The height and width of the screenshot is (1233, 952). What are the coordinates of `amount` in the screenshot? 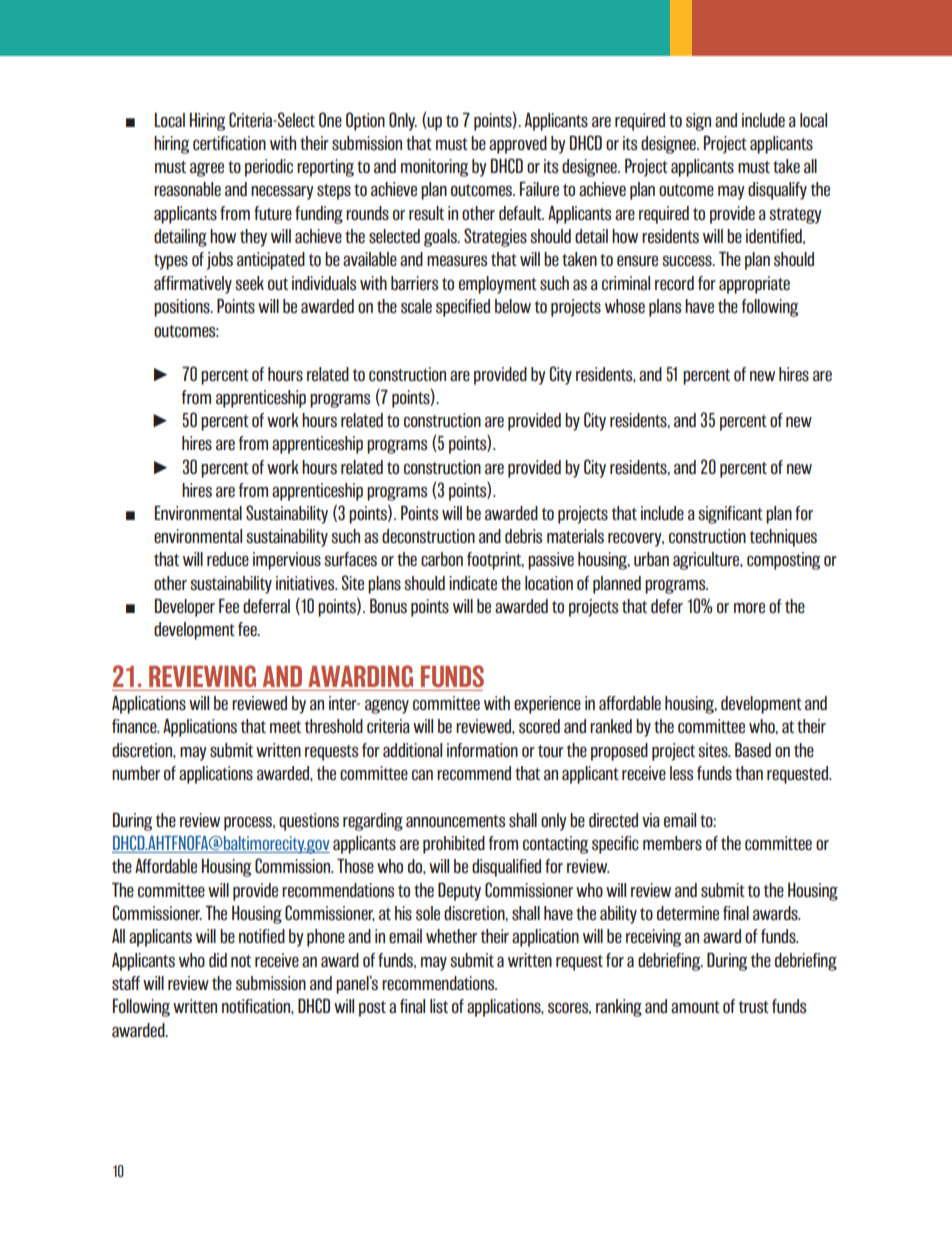 It's located at (695, 1007).
